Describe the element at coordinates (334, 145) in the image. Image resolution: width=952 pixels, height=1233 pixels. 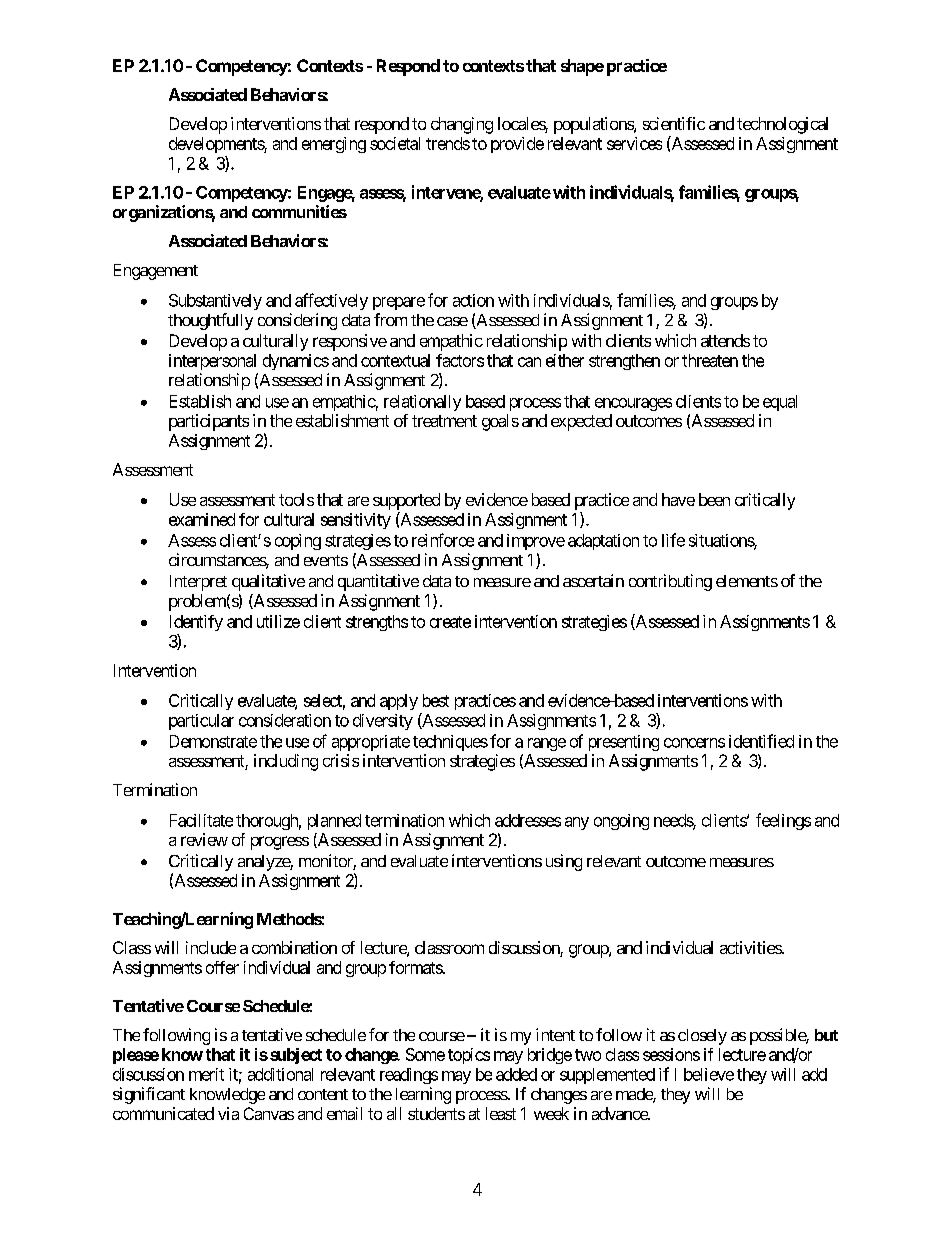
I see `emerging` at that location.
